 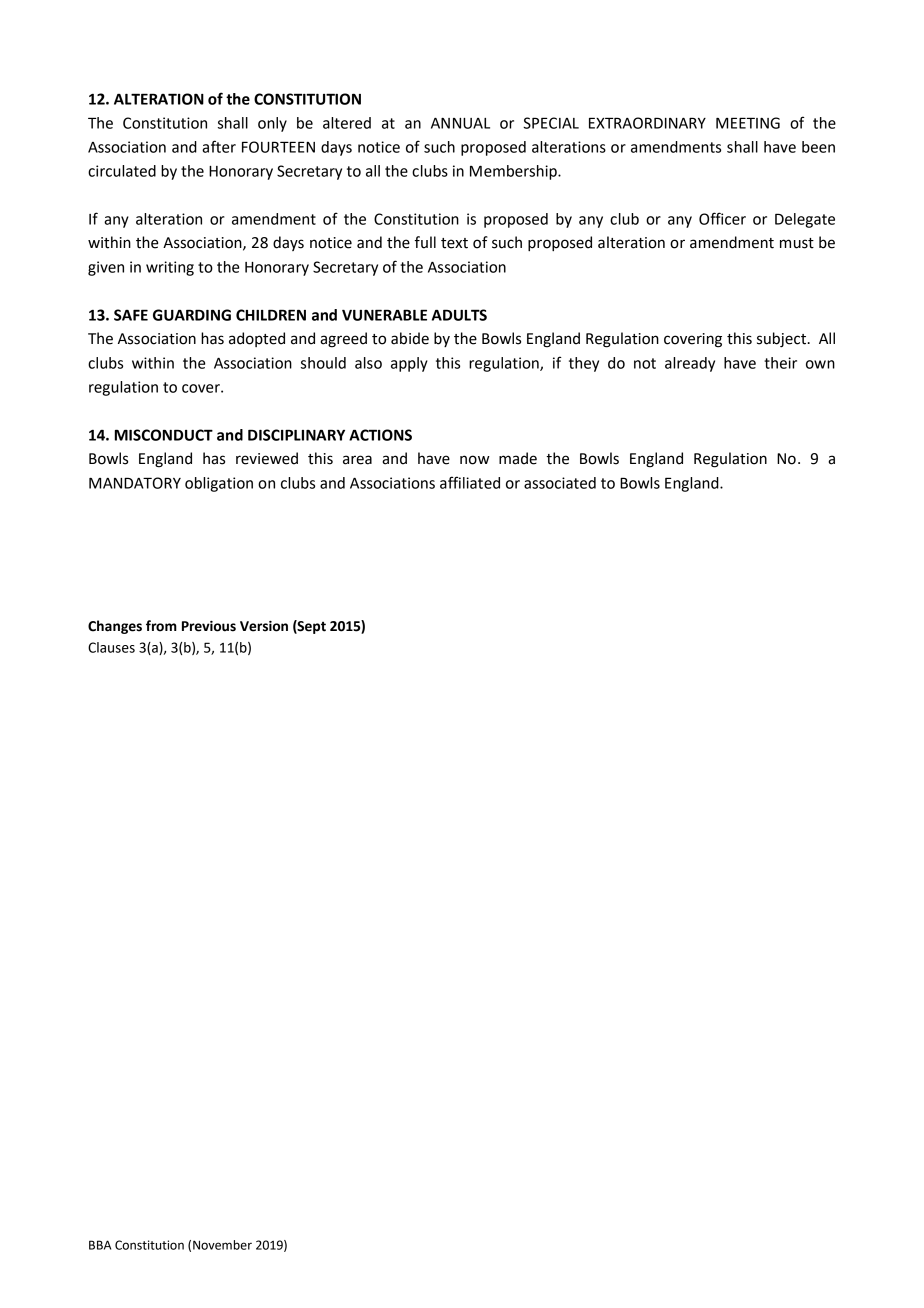 What do you see at coordinates (748, 123) in the image?
I see `MEETING` at bounding box center [748, 123].
